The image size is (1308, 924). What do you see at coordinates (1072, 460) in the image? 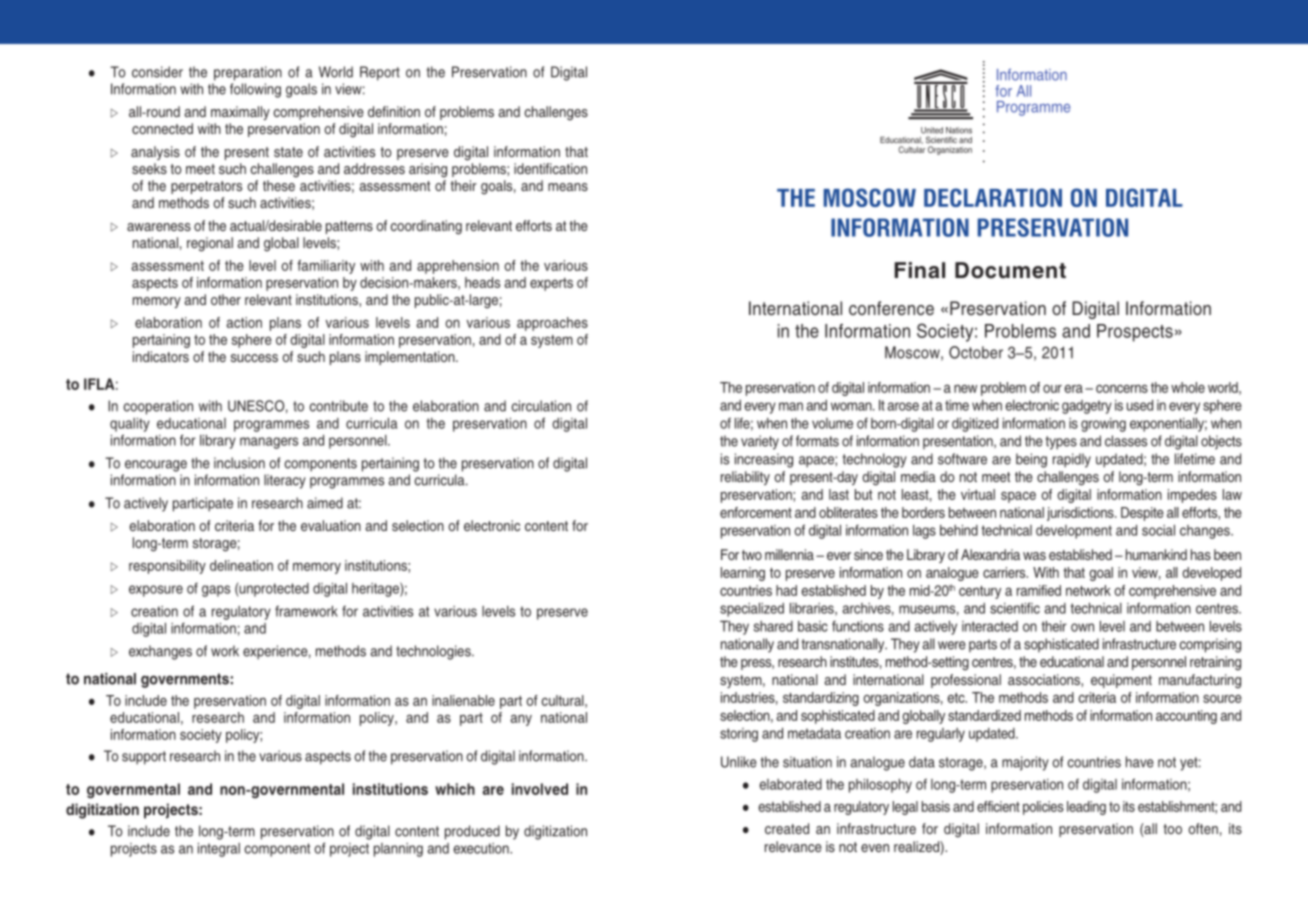
I see `rapidly` at bounding box center [1072, 460].
